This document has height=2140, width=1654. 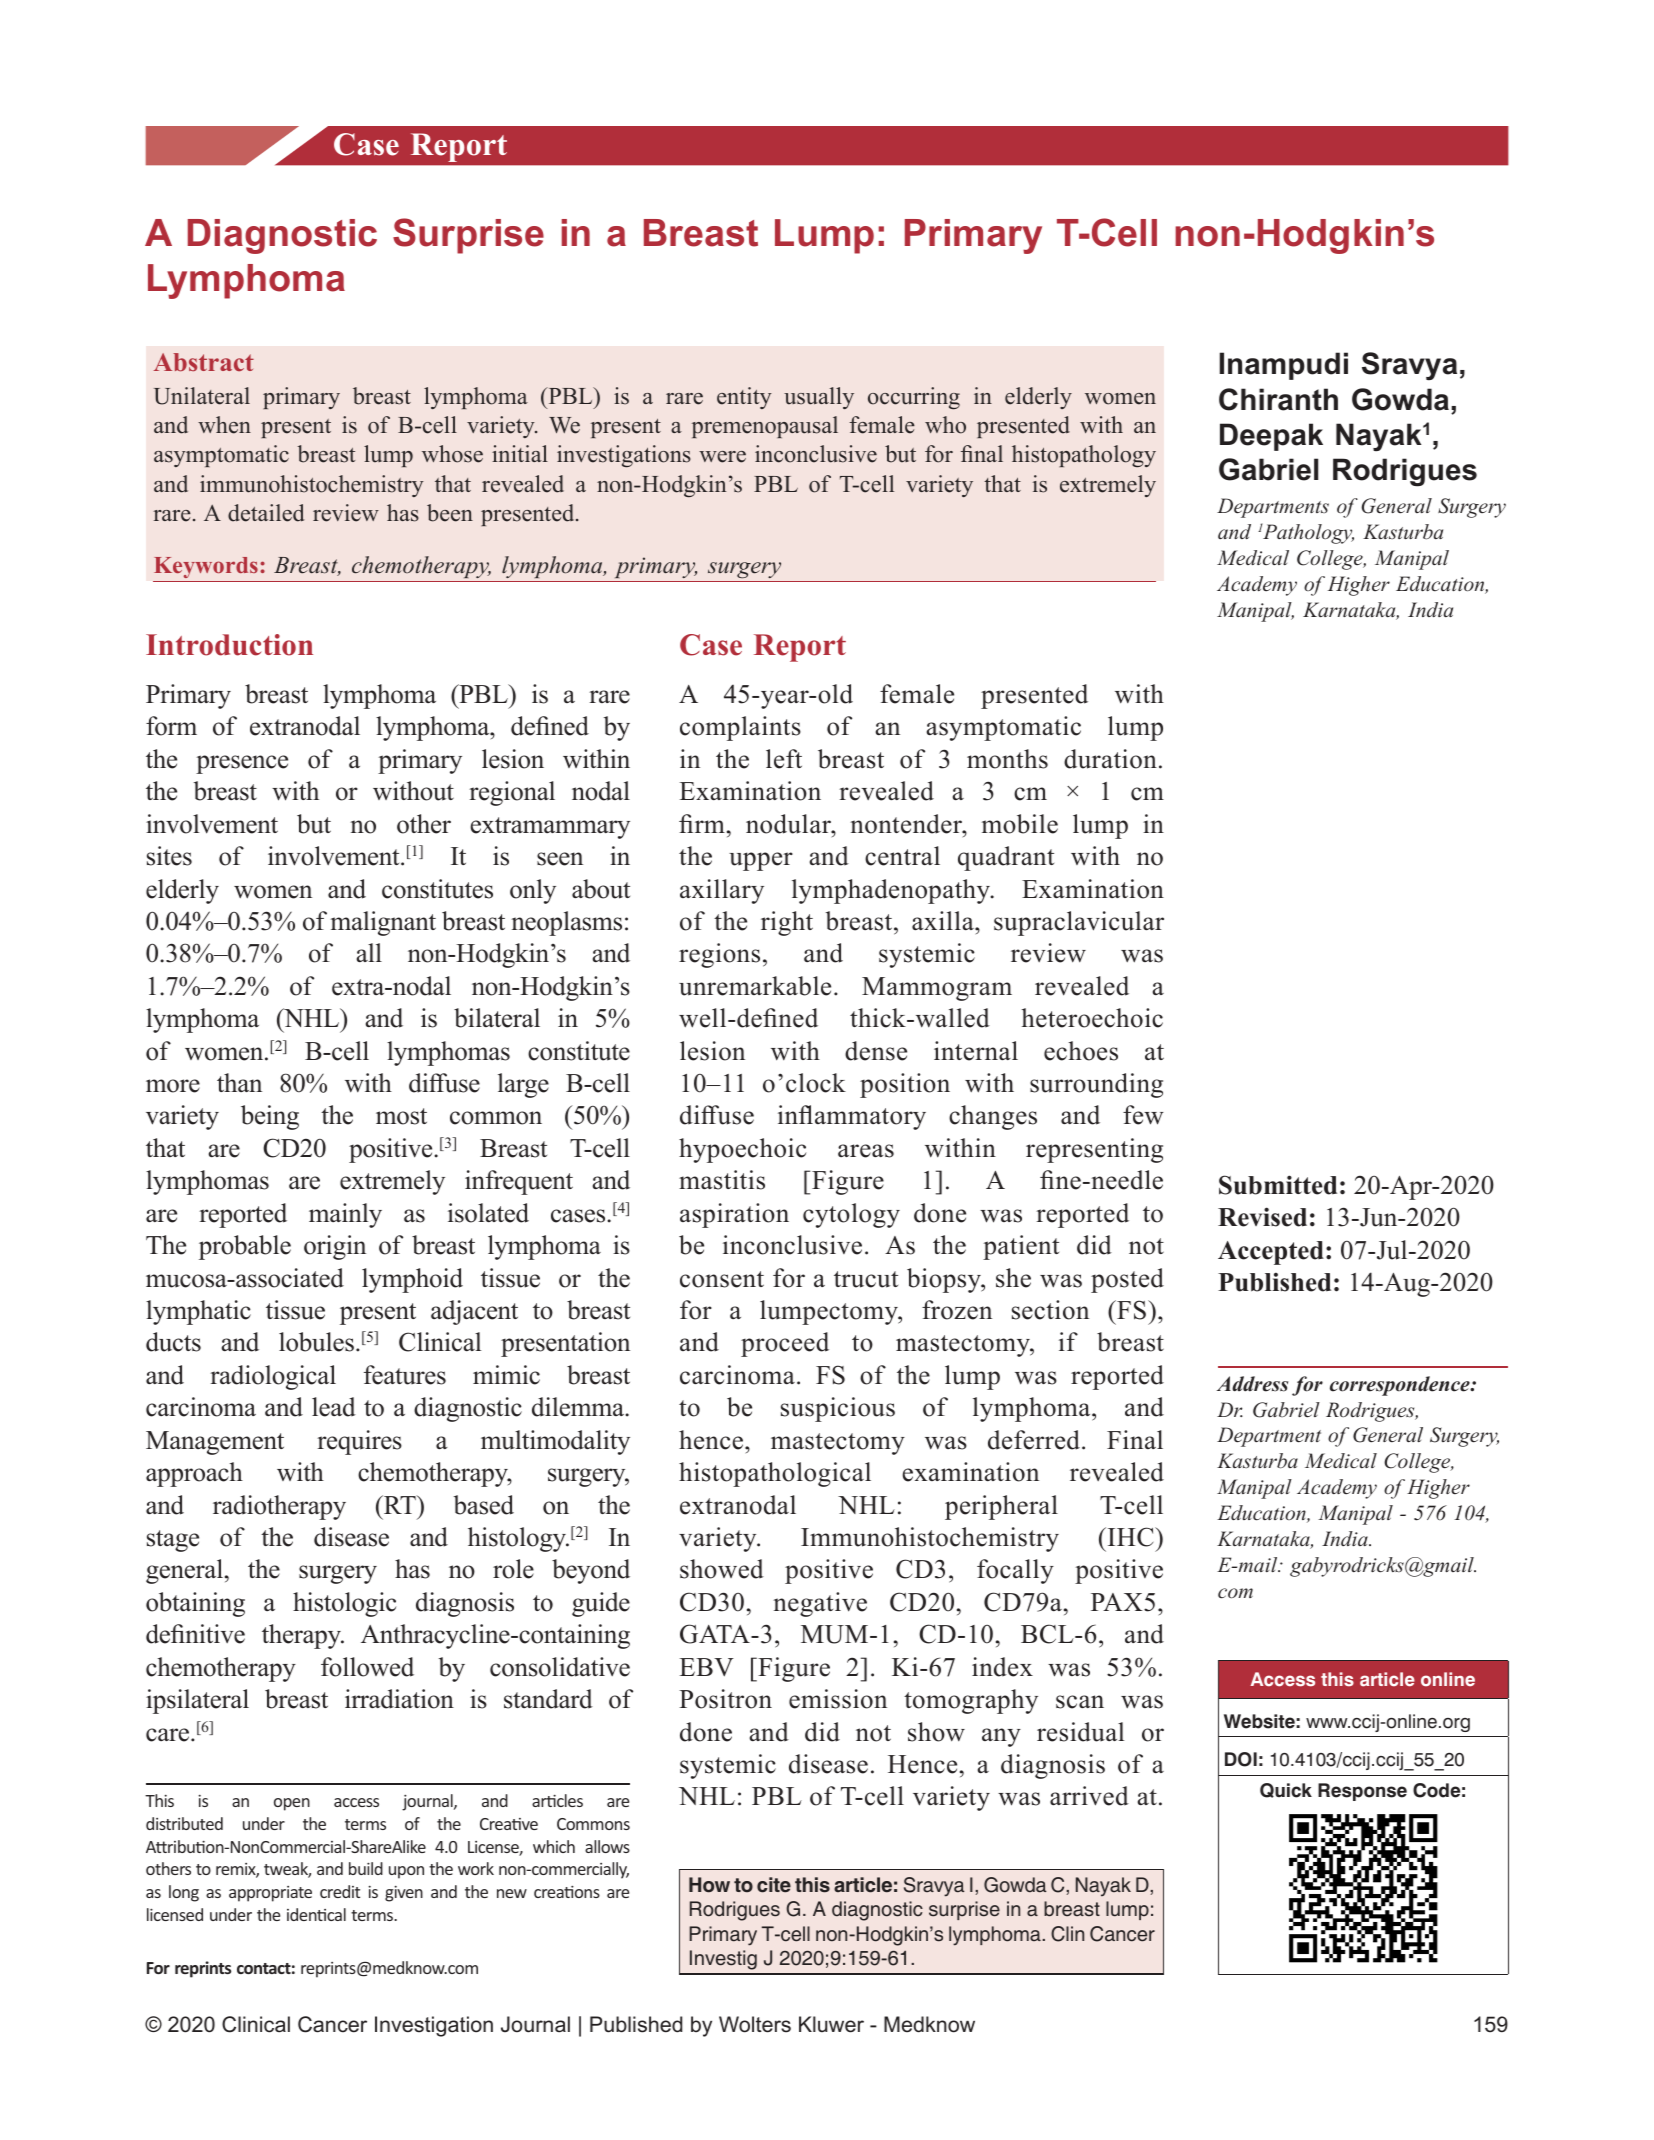 What do you see at coordinates (831, 2024) in the document?
I see `Kluwer` at bounding box center [831, 2024].
